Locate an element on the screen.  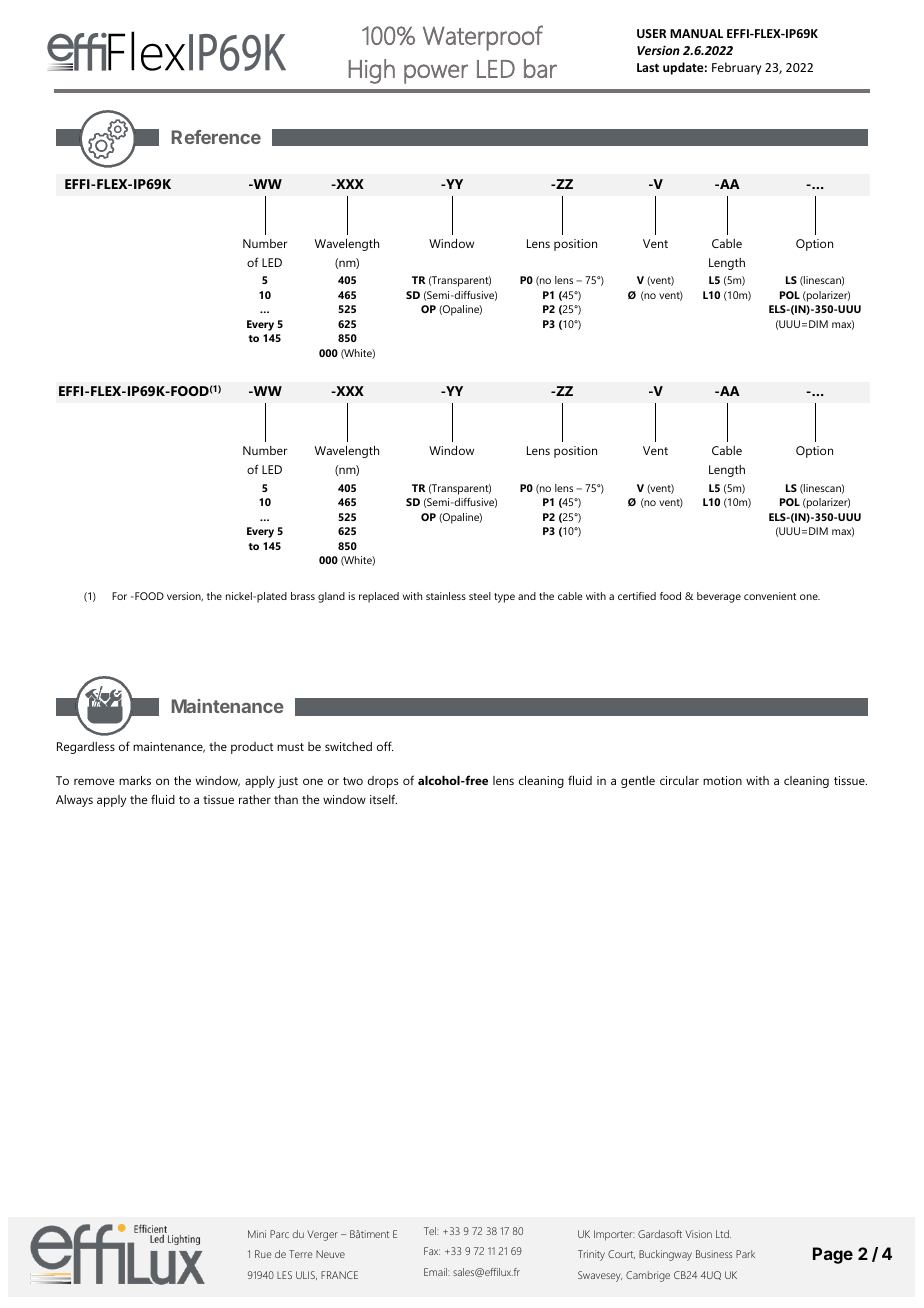
stainless is located at coordinates (446, 596).
